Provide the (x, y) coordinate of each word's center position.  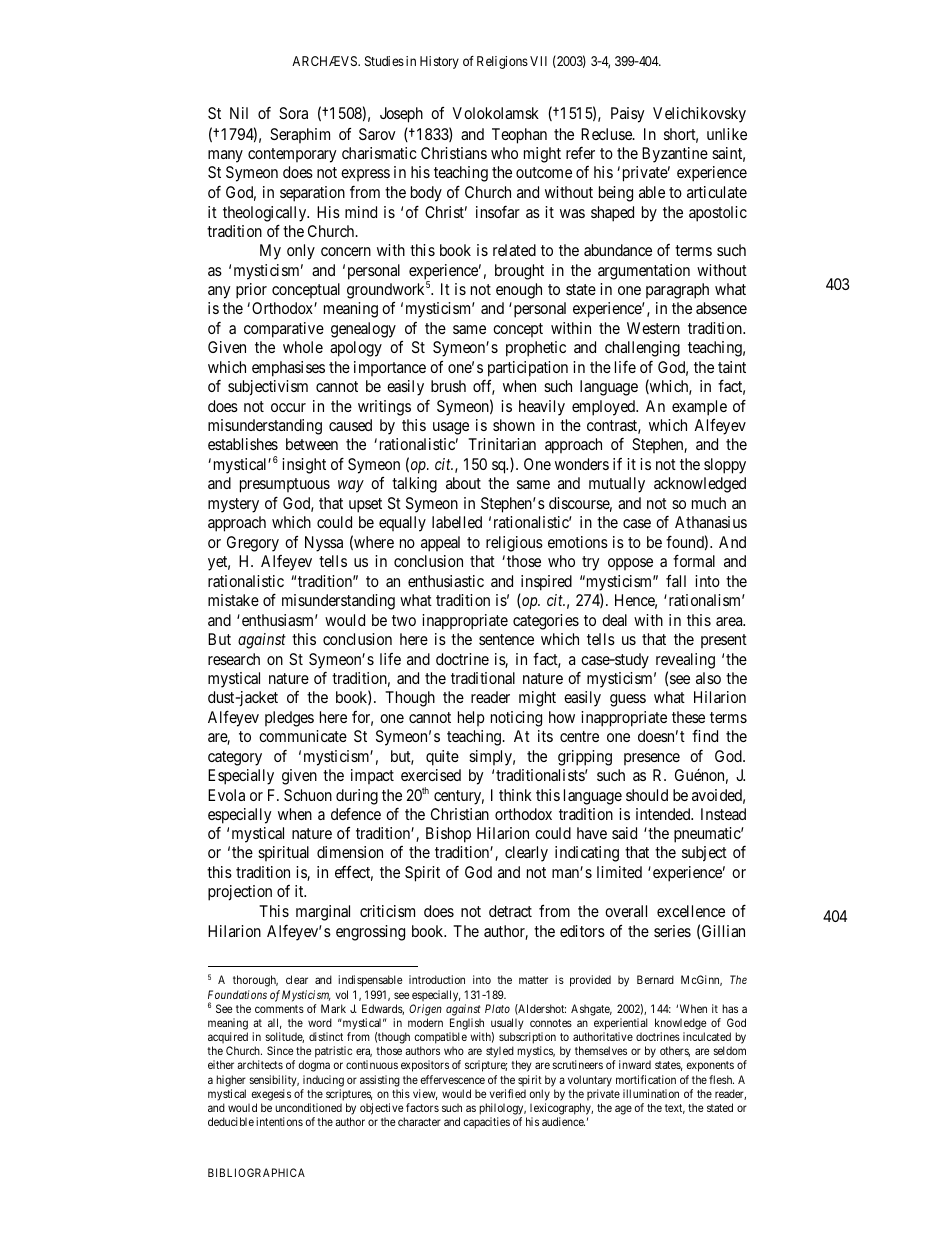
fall (676, 581)
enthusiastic (446, 581)
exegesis (271, 1095)
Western (653, 328)
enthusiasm (277, 620)
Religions (502, 62)
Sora (293, 113)
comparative (284, 330)
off (484, 387)
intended (664, 814)
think (515, 795)
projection (240, 893)
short (681, 135)
